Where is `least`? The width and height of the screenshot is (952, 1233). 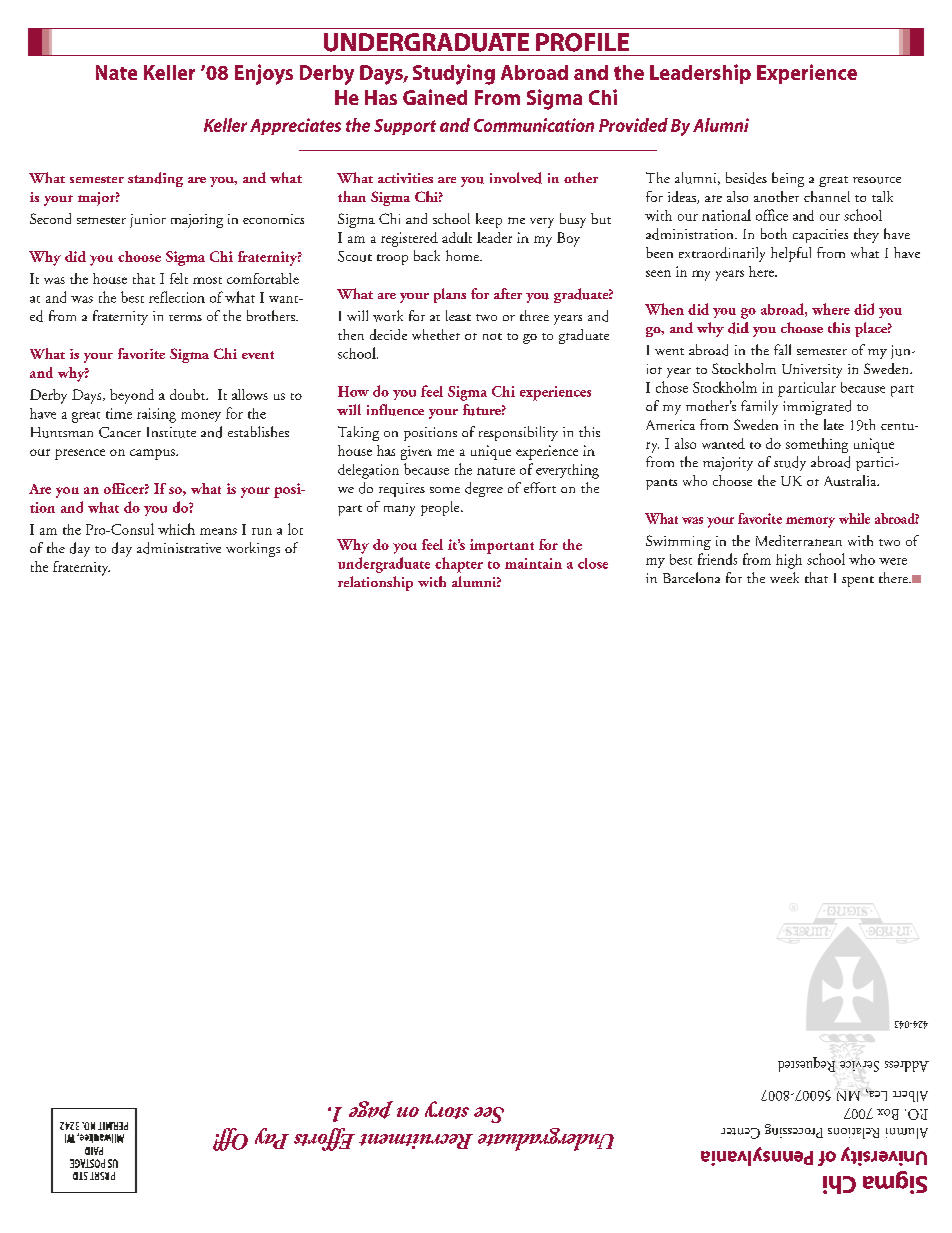
least is located at coordinates (458, 315).
